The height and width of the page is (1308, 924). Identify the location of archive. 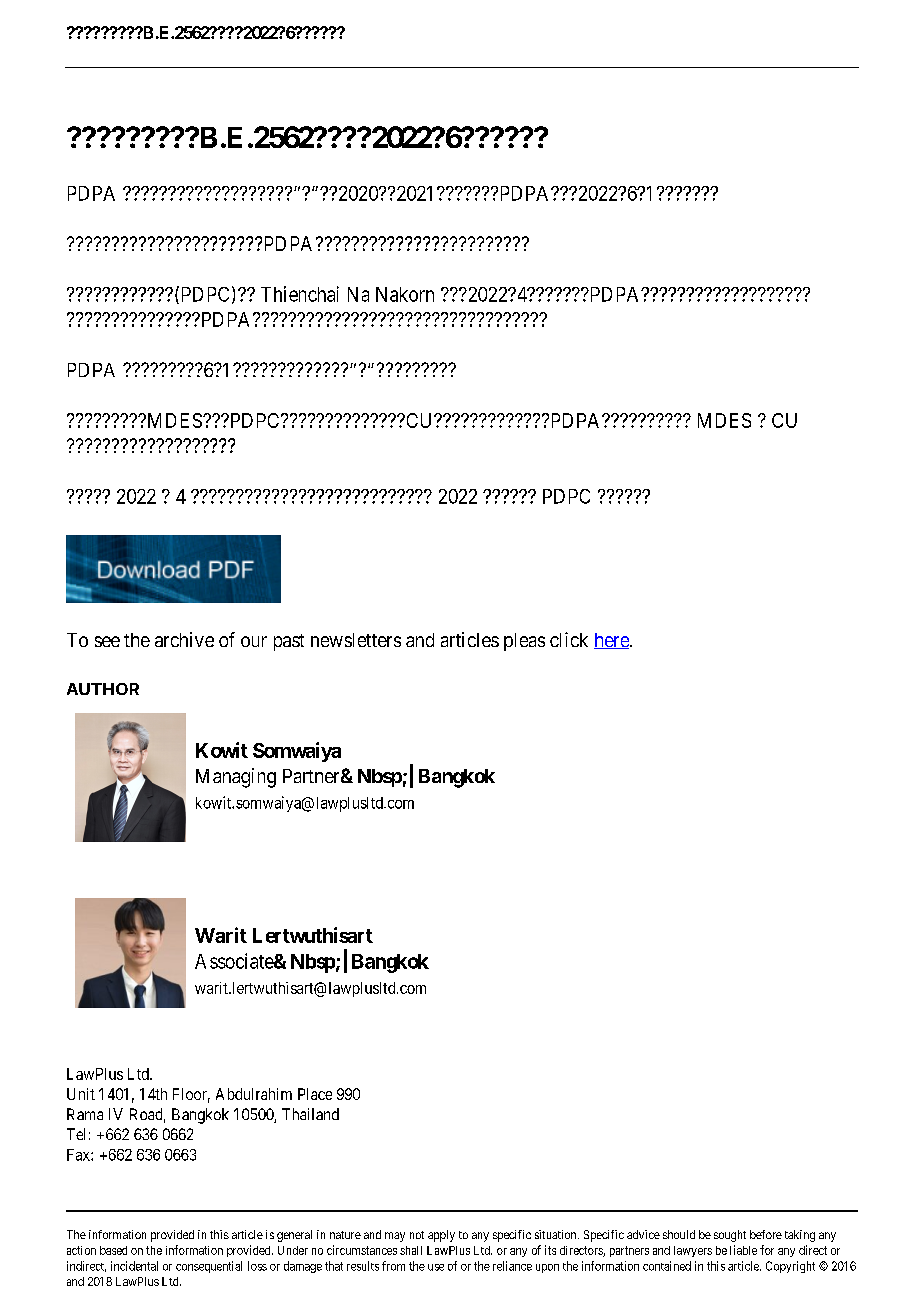
(184, 639).
